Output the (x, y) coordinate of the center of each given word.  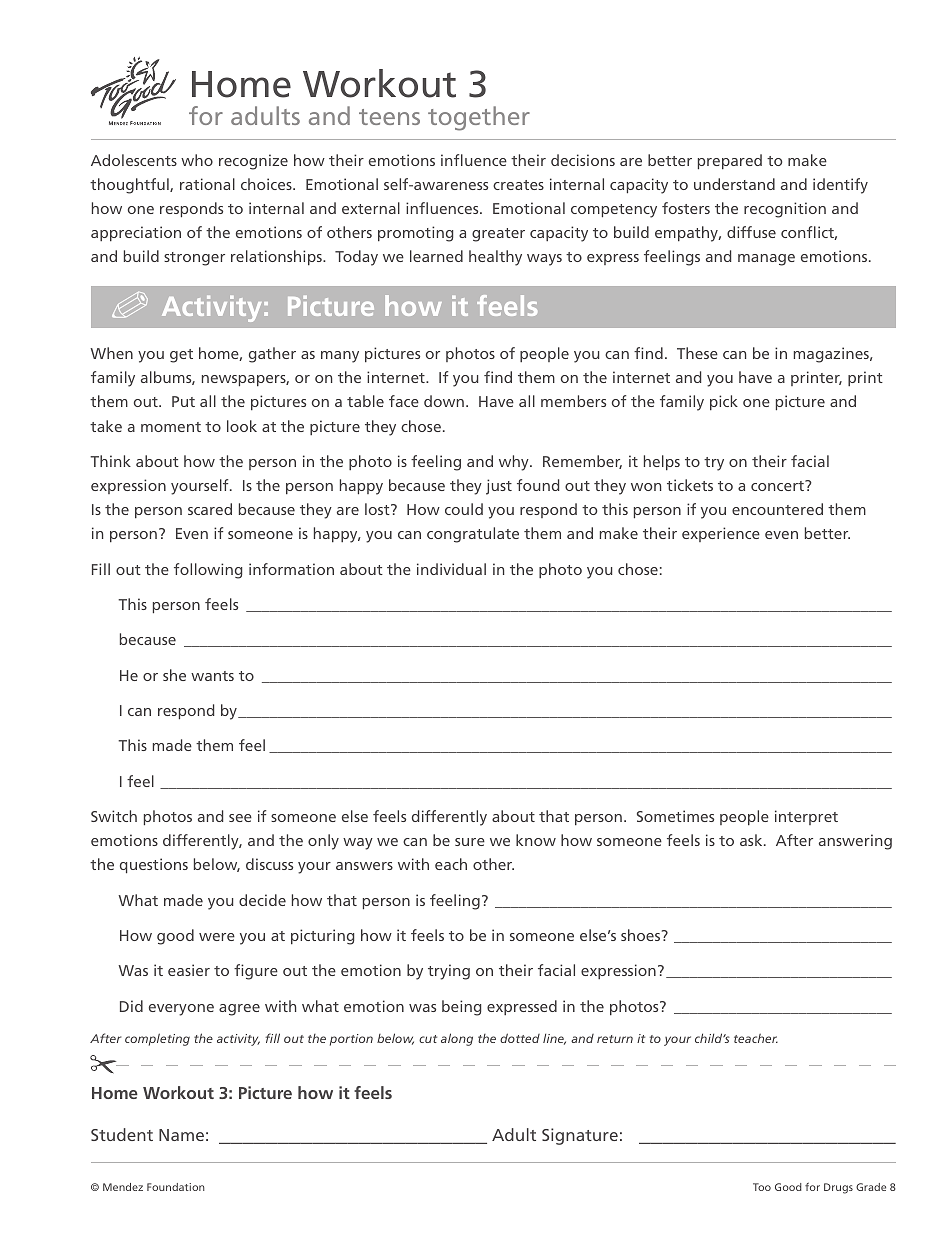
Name (181, 1135)
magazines (832, 355)
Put (183, 401)
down (444, 401)
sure (470, 842)
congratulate (473, 535)
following (208, 571)
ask (752, 840)
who (197, 160)
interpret (806, 817)
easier (189, 970)
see (240, 818)
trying (449, 972)
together (479, 118)
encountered (777, 509)
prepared (730, 161)
